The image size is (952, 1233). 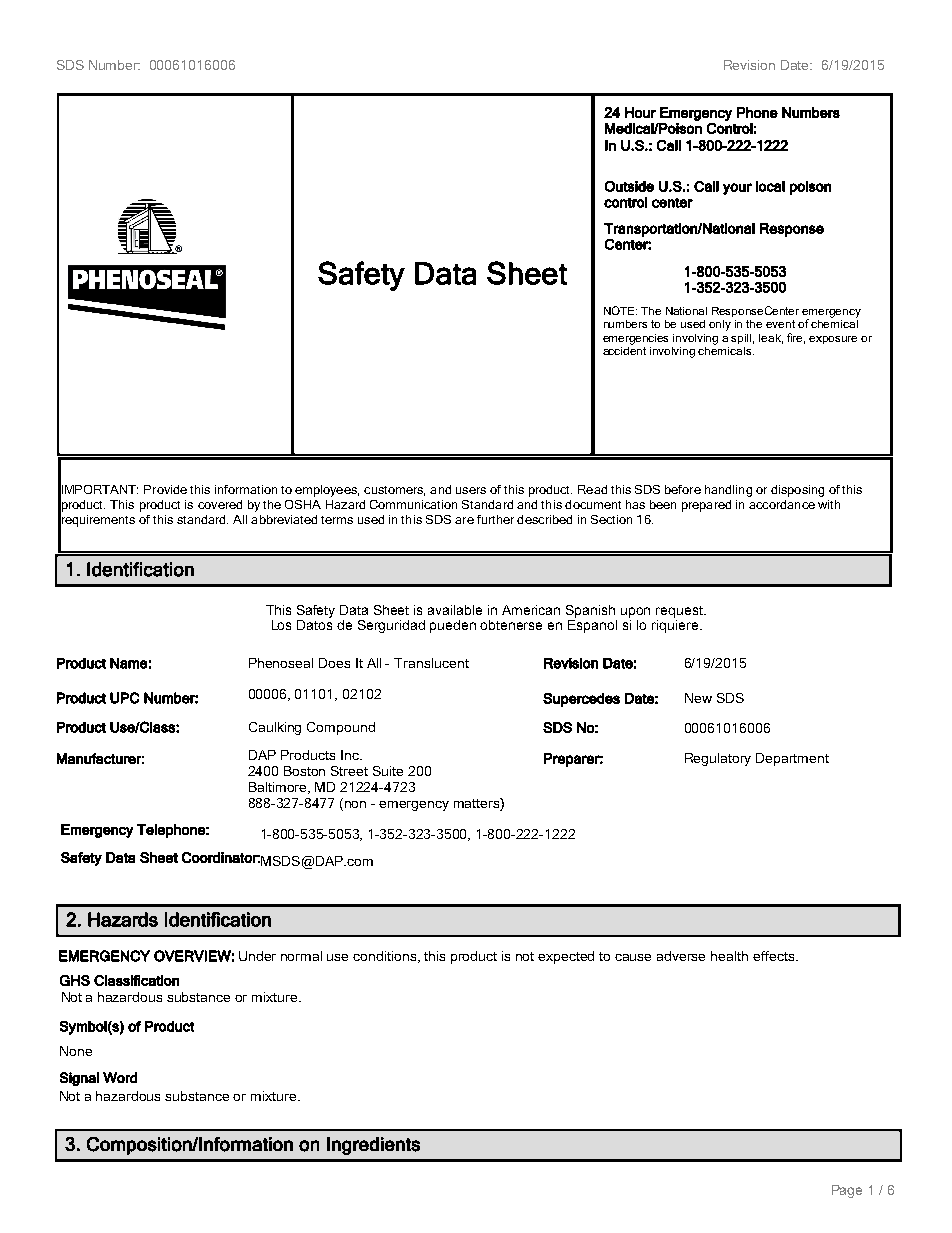 I want to click on Word, so click(x=120, y=1077).
